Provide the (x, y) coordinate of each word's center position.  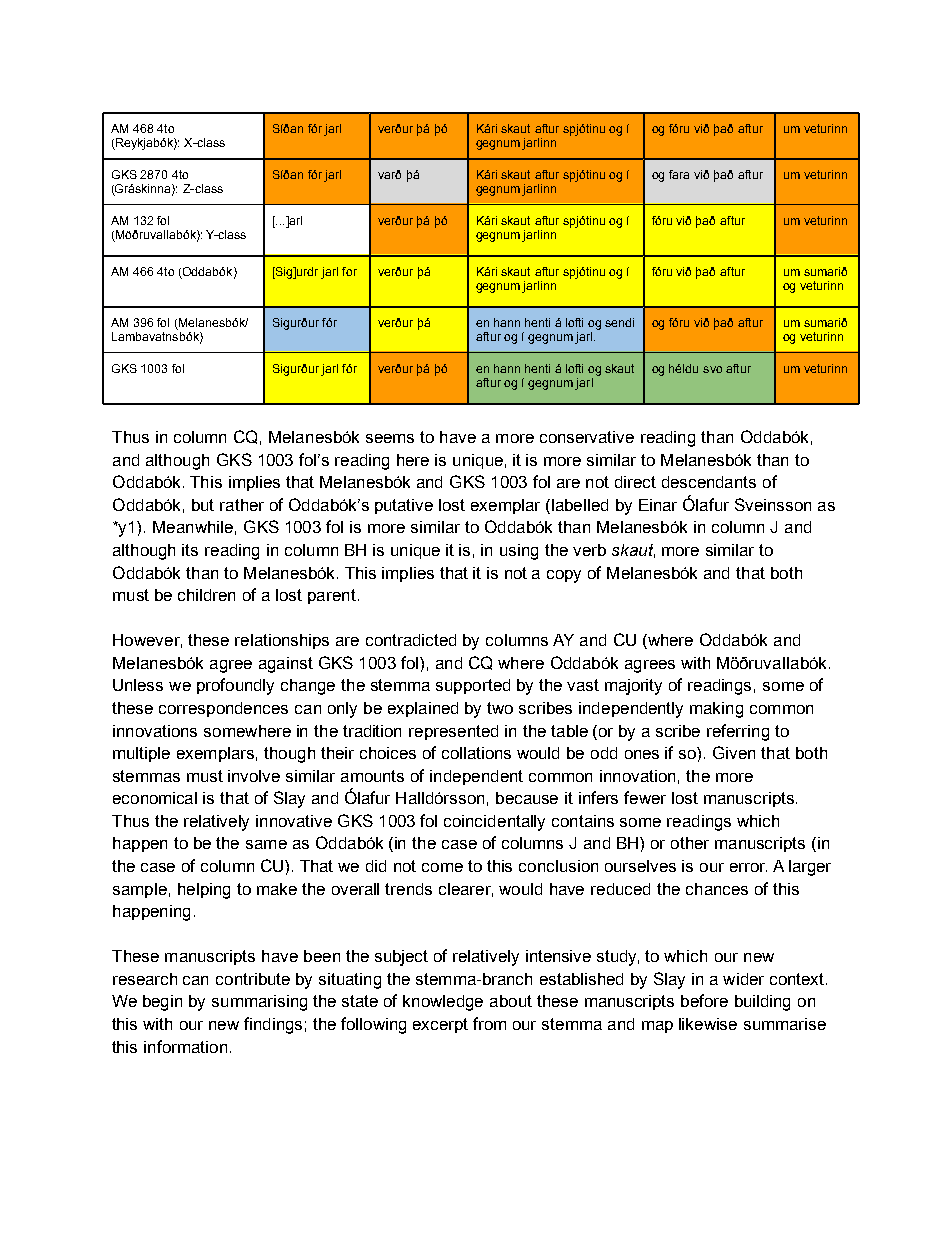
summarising (259, 1003)
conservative (587, 437)
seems (390, 438)
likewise (708, 1024)
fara (679, 174)
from (489, 1023)
